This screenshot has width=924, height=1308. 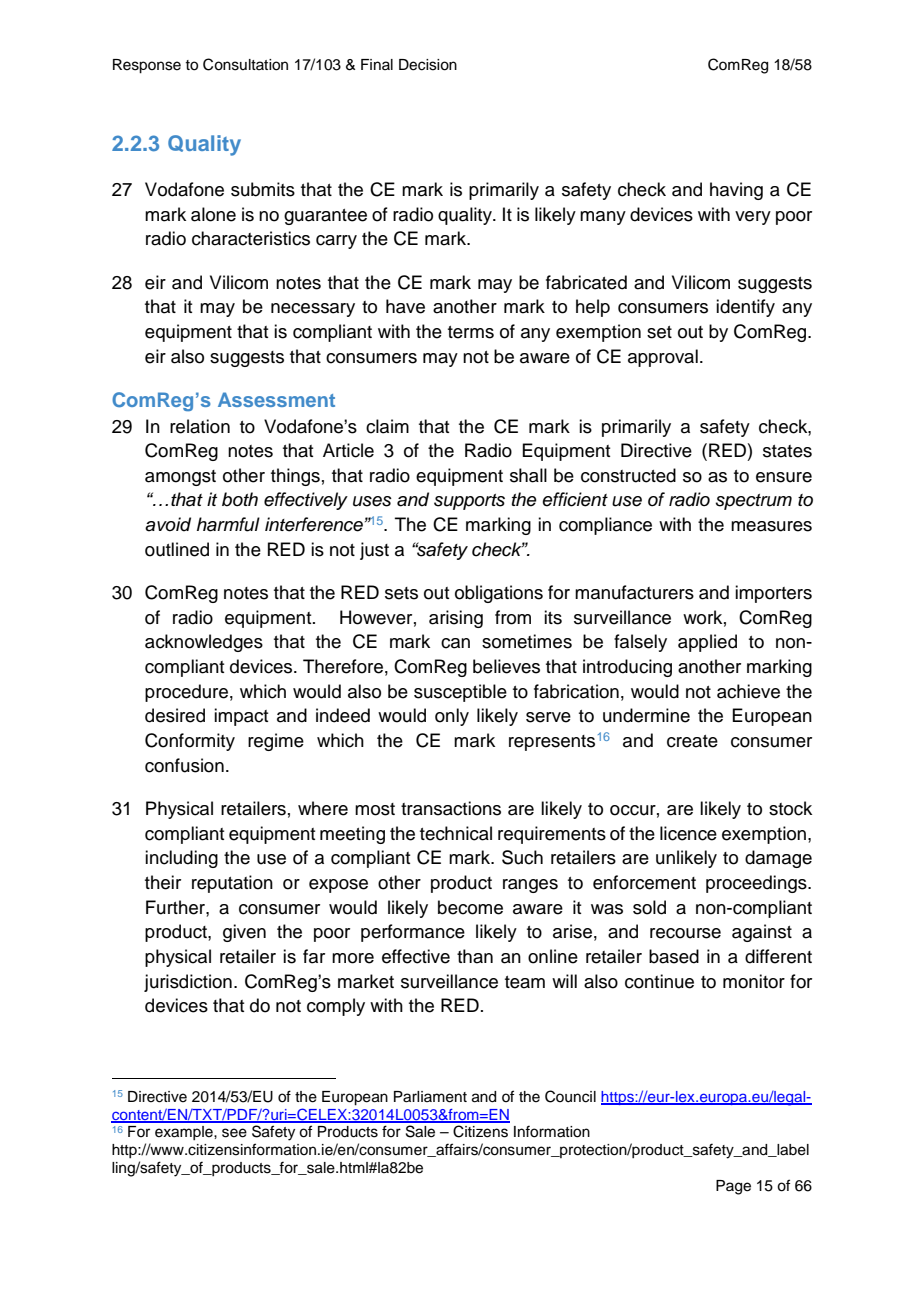 What do you see at coordinates (428, 65) in the screenshot?
I see `Decision` at bounding box center [428, 65].
